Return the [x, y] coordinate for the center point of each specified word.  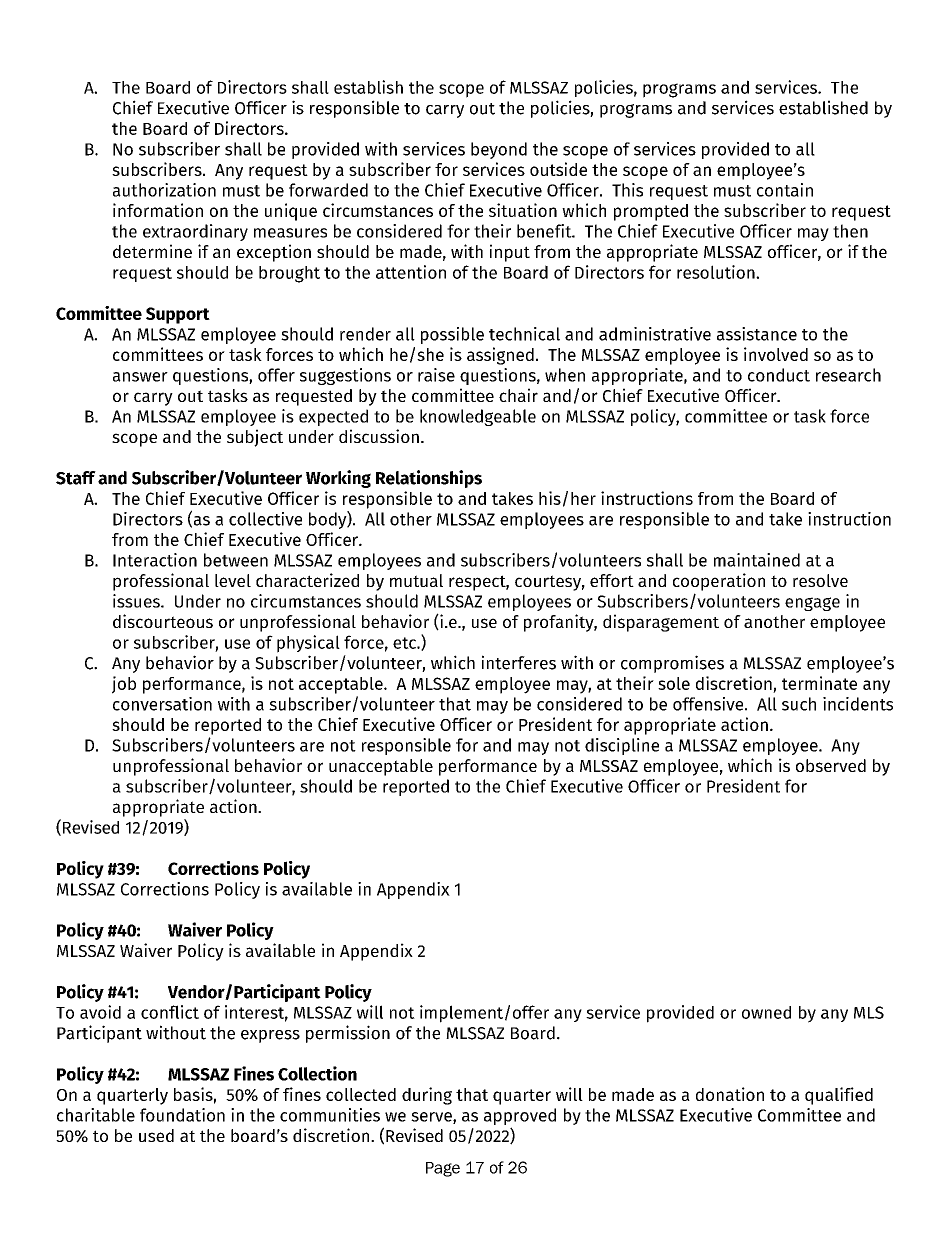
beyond [499, 150]
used [156, 1135]
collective [265, 519]
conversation [162, 704]
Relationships [429, 479]
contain [785, 190]
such [799, 704]
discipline [622, 746]
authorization [164, 190]
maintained [757, 560]
